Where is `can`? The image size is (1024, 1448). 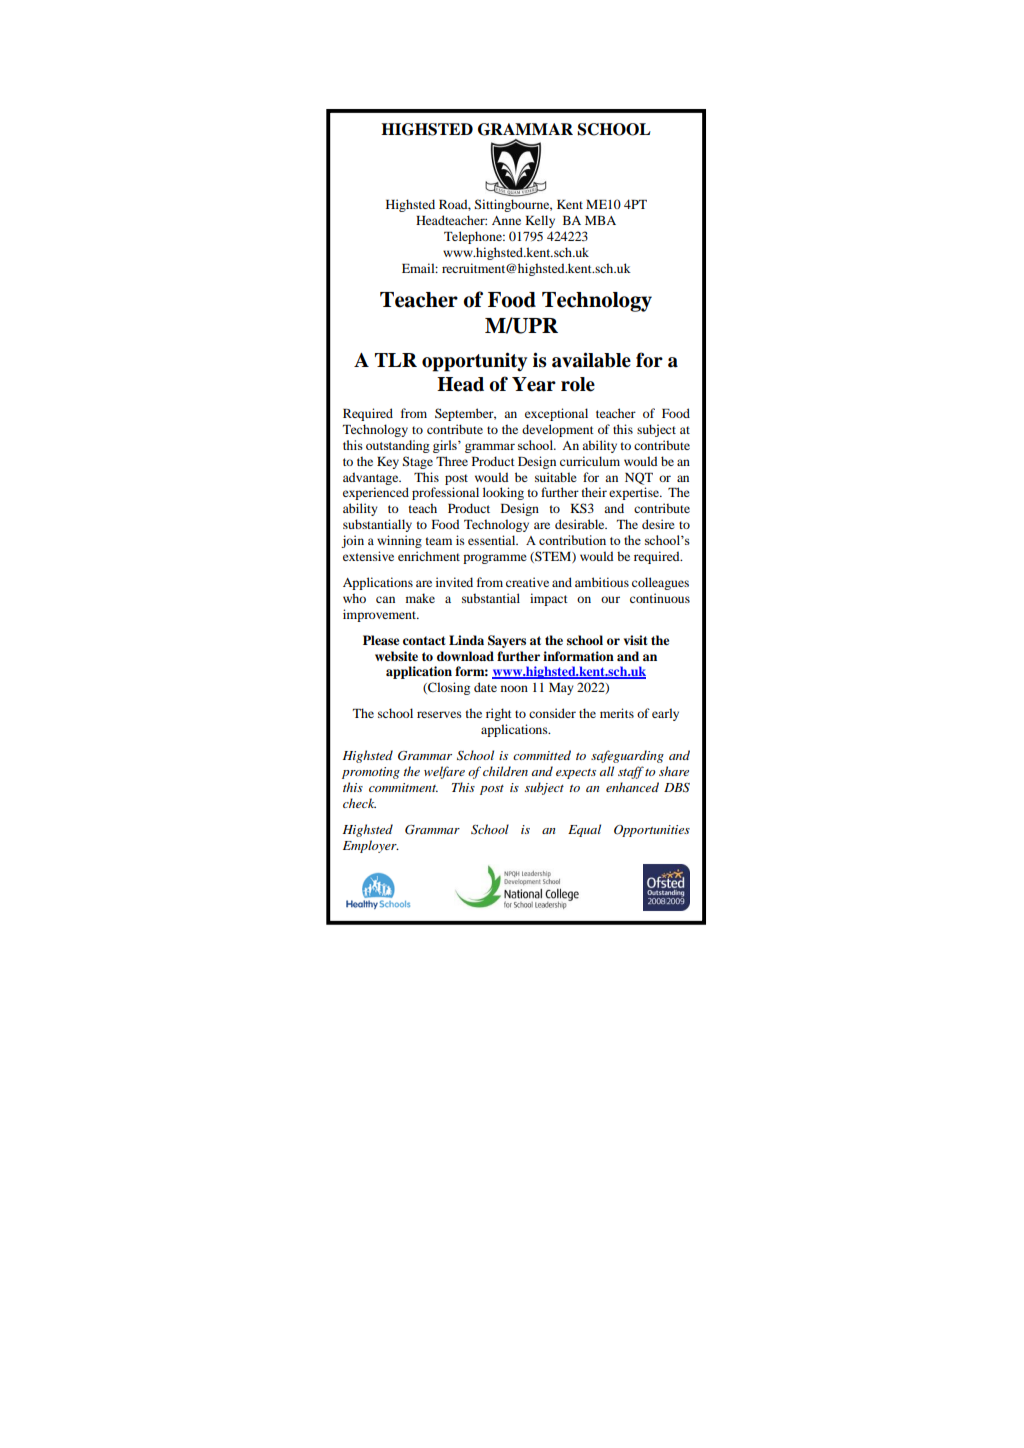 can is located at coordinates (385, 599).
